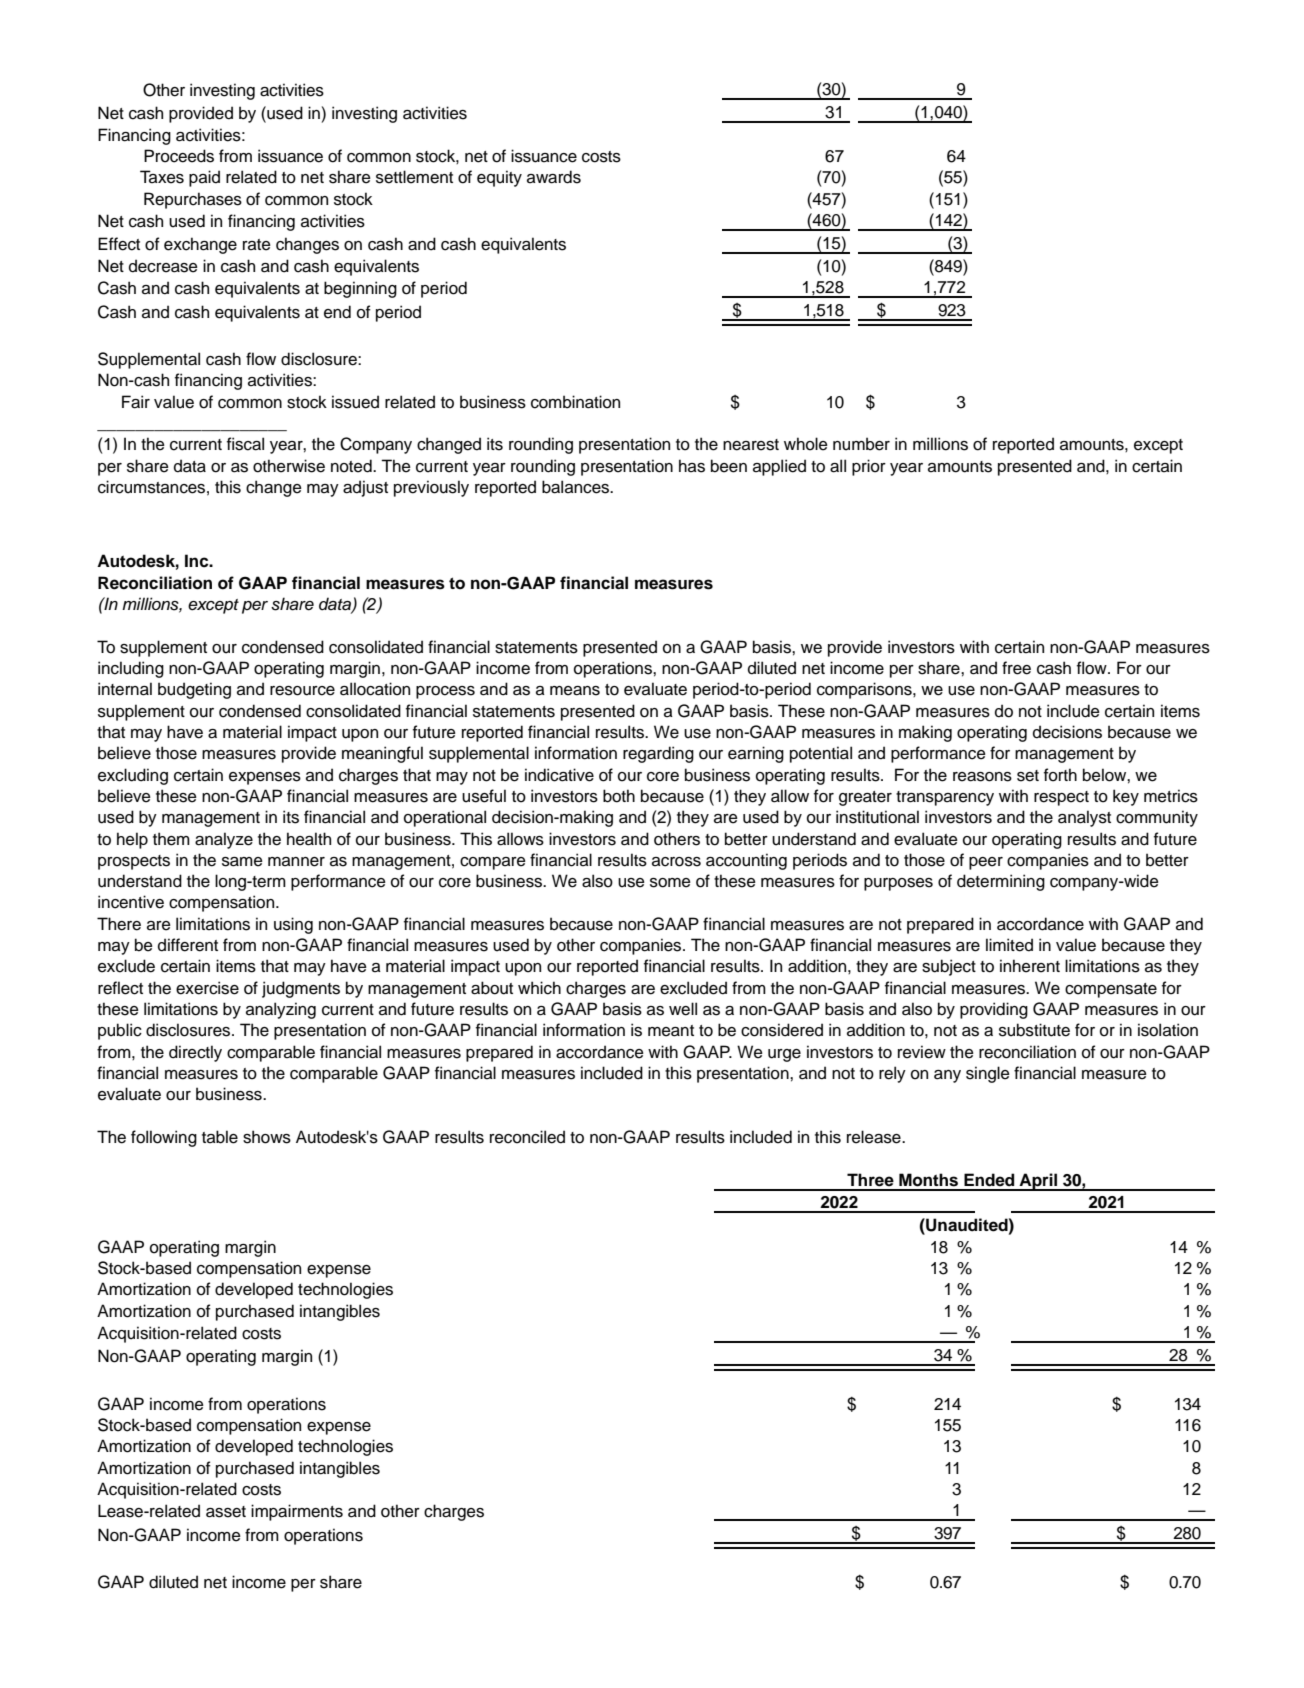 The width and height of the screenshot is (1304, 1688). Describe the element at coordinates (676, 862) in the screenshot. I see `across` at that location.
